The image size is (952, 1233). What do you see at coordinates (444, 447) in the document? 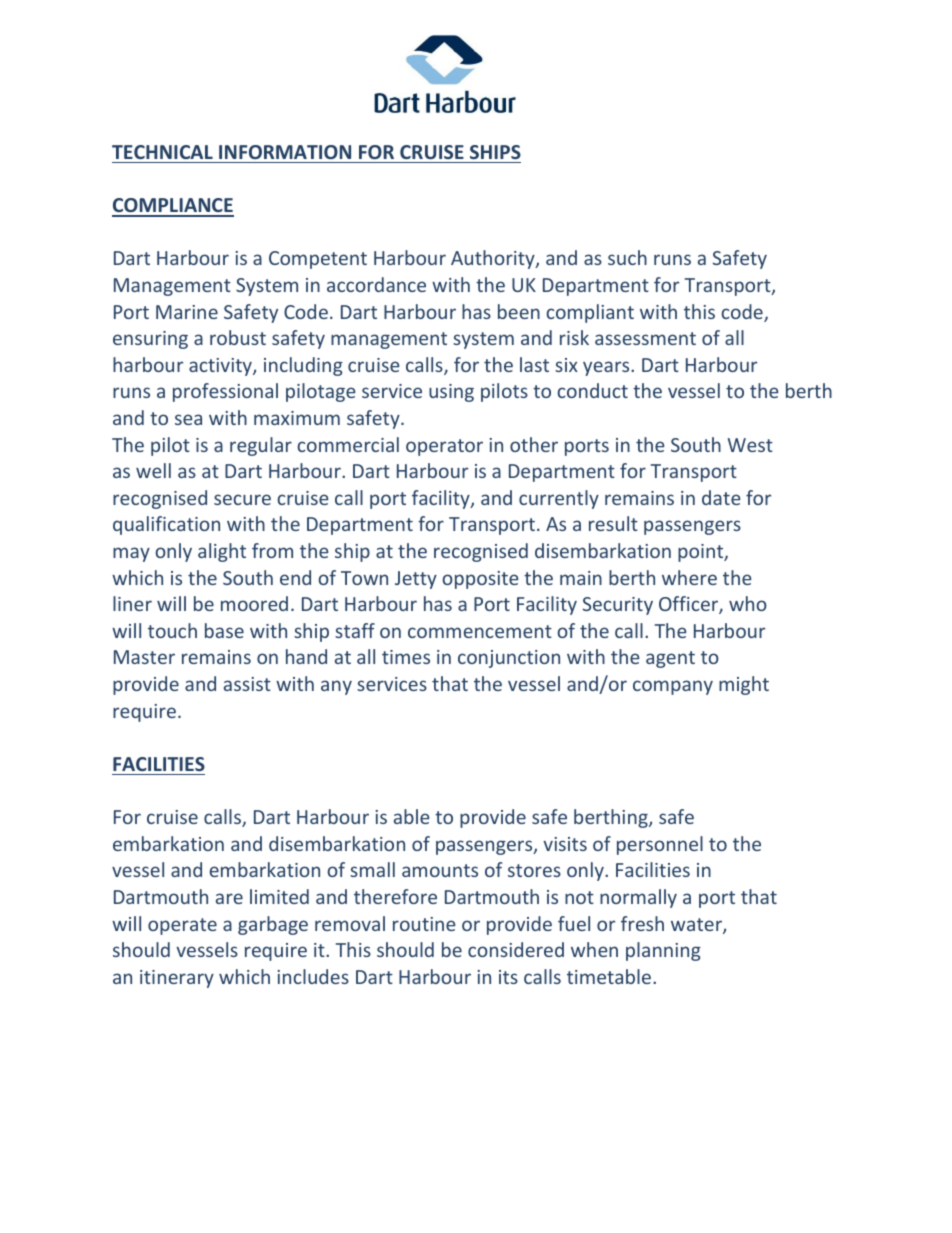
I see `operator` at bounding box center [444, 447].
